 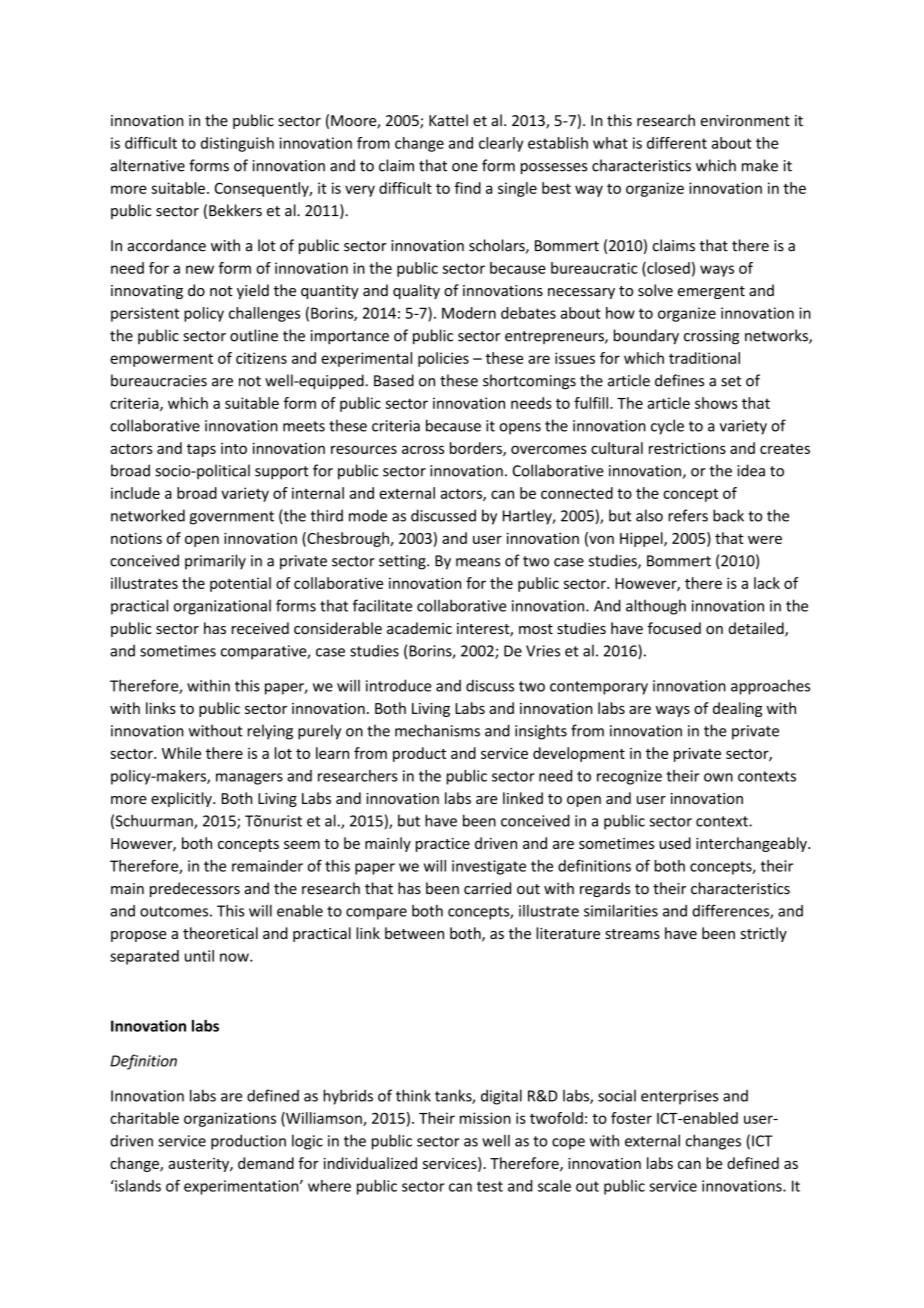 What do you see at coordinates (677, 143) in the screenshot?
I see `different` at bounding box center [677, 143].
